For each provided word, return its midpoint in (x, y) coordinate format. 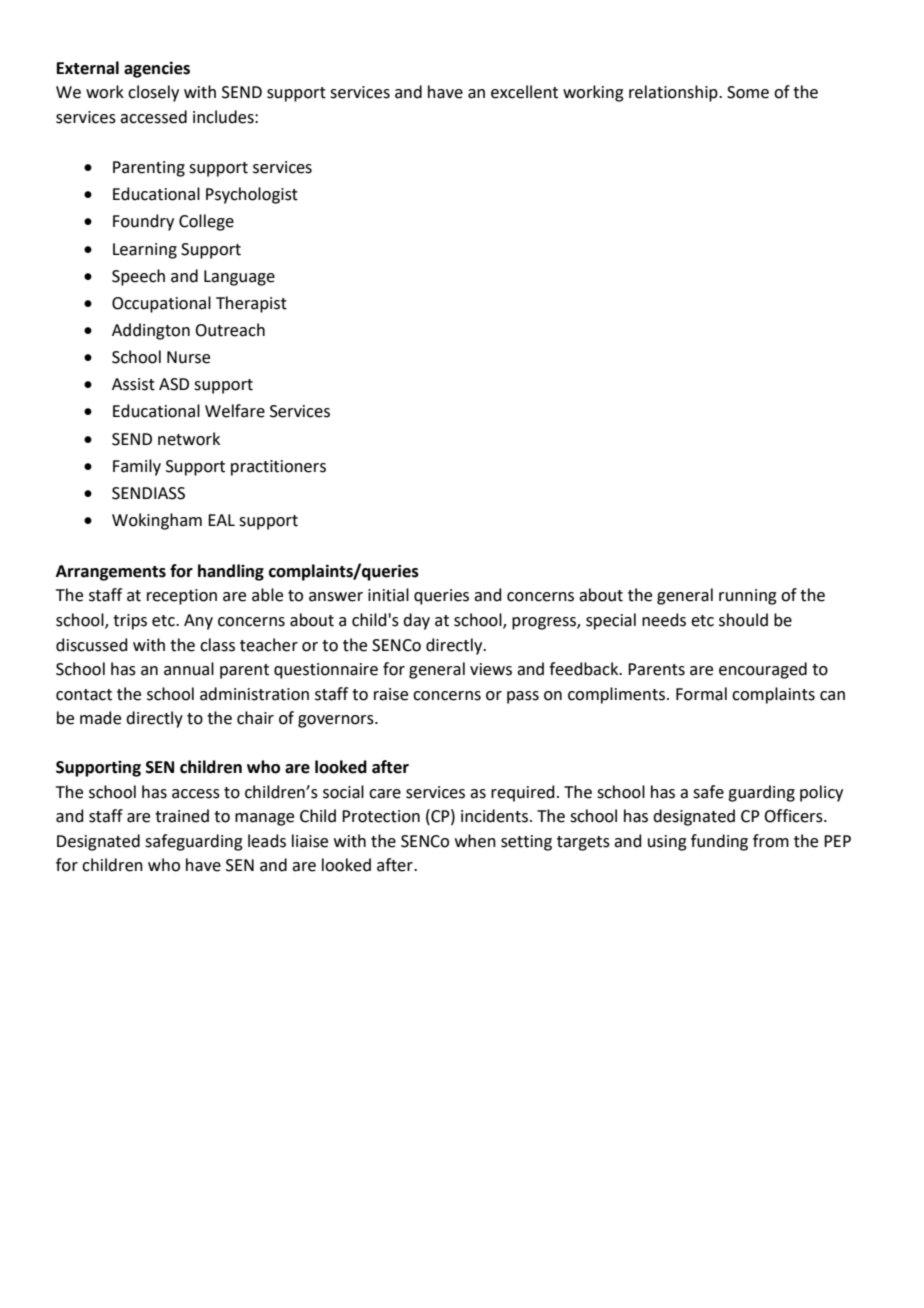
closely (153, 93)
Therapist (251, 304)
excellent (524, 92)
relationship (674, 93)
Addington (151, 331)
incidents (494, 816)
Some (748, 92)
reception (182, 597)
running (748, 597)
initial (388, 595)
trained (182, 816)
